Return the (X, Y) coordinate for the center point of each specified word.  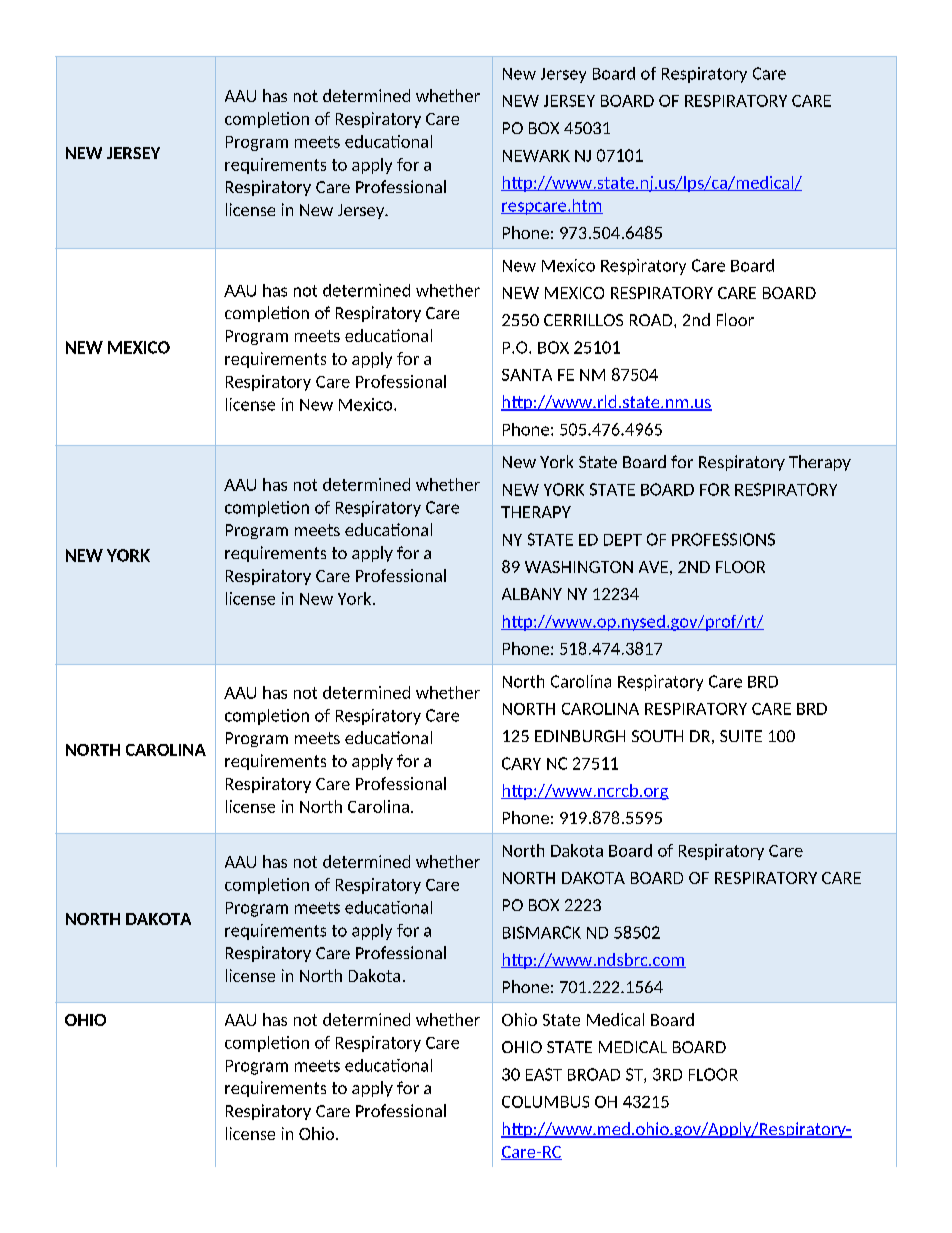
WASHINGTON (579, 567)
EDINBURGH (580, 736)
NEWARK (536, 156)
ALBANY (532, 594)
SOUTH (657, 736)
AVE (653, 567)
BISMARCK (542, 932)
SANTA (527, 375)
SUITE (741, 736)
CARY (521, 763)
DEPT (623, 540)
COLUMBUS (545, 1102)
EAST (544, 1074)
